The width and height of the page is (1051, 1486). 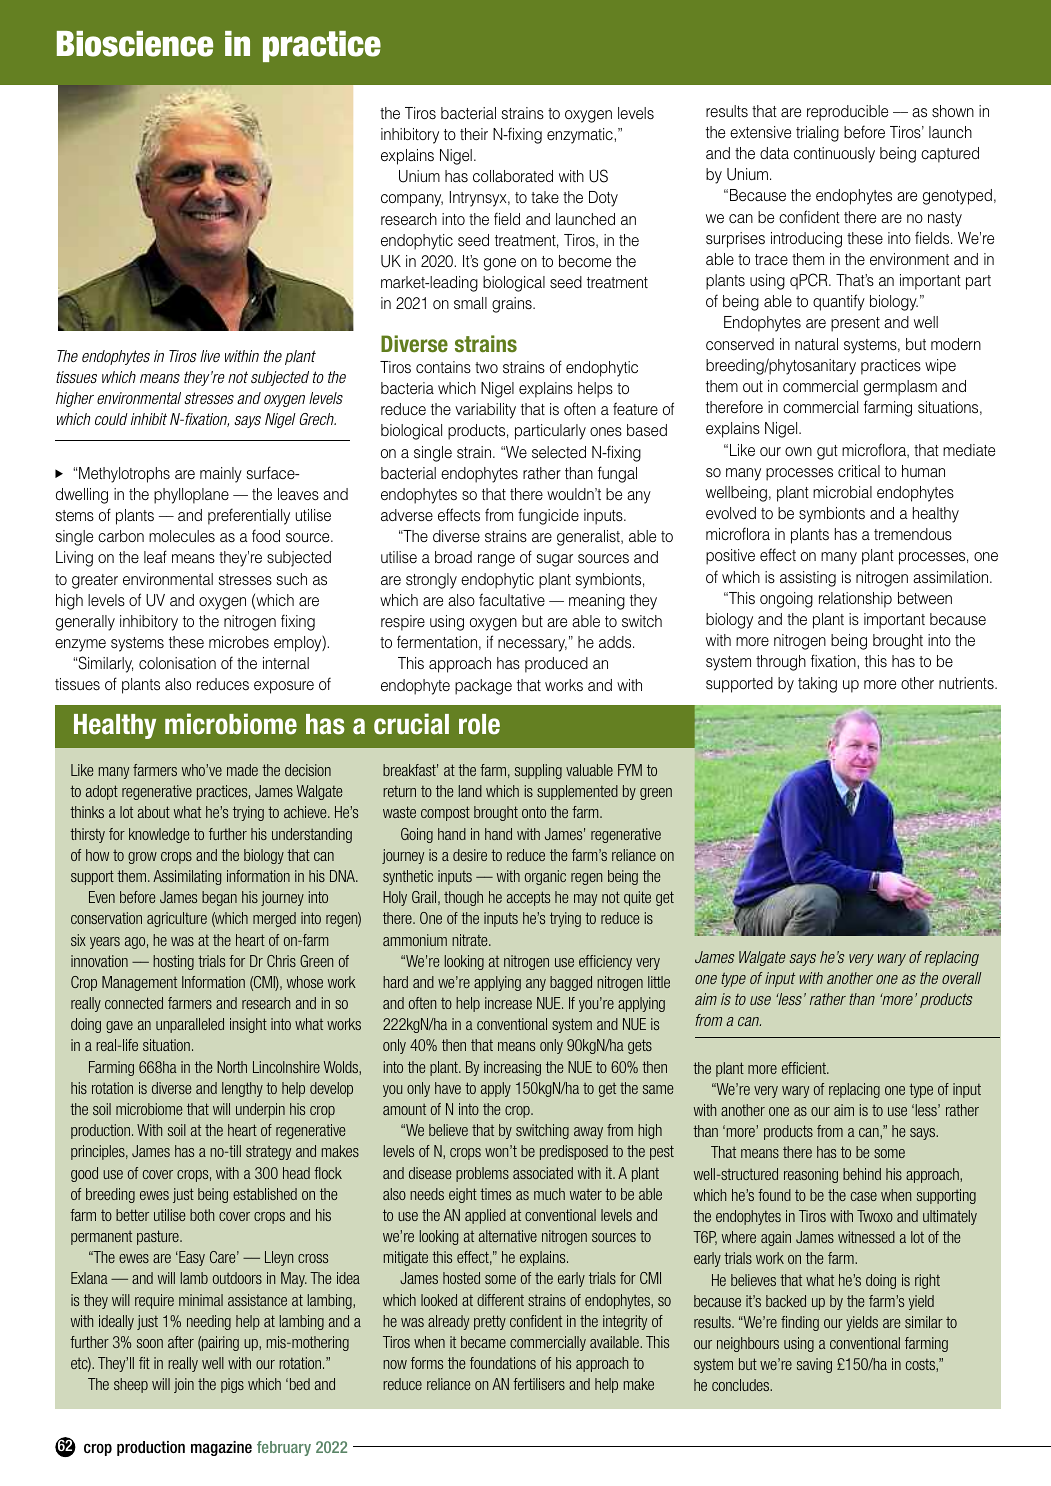 What do you see at coordinates (111, 419) in the page?
I see `could` at bounding box center [111, 419].
